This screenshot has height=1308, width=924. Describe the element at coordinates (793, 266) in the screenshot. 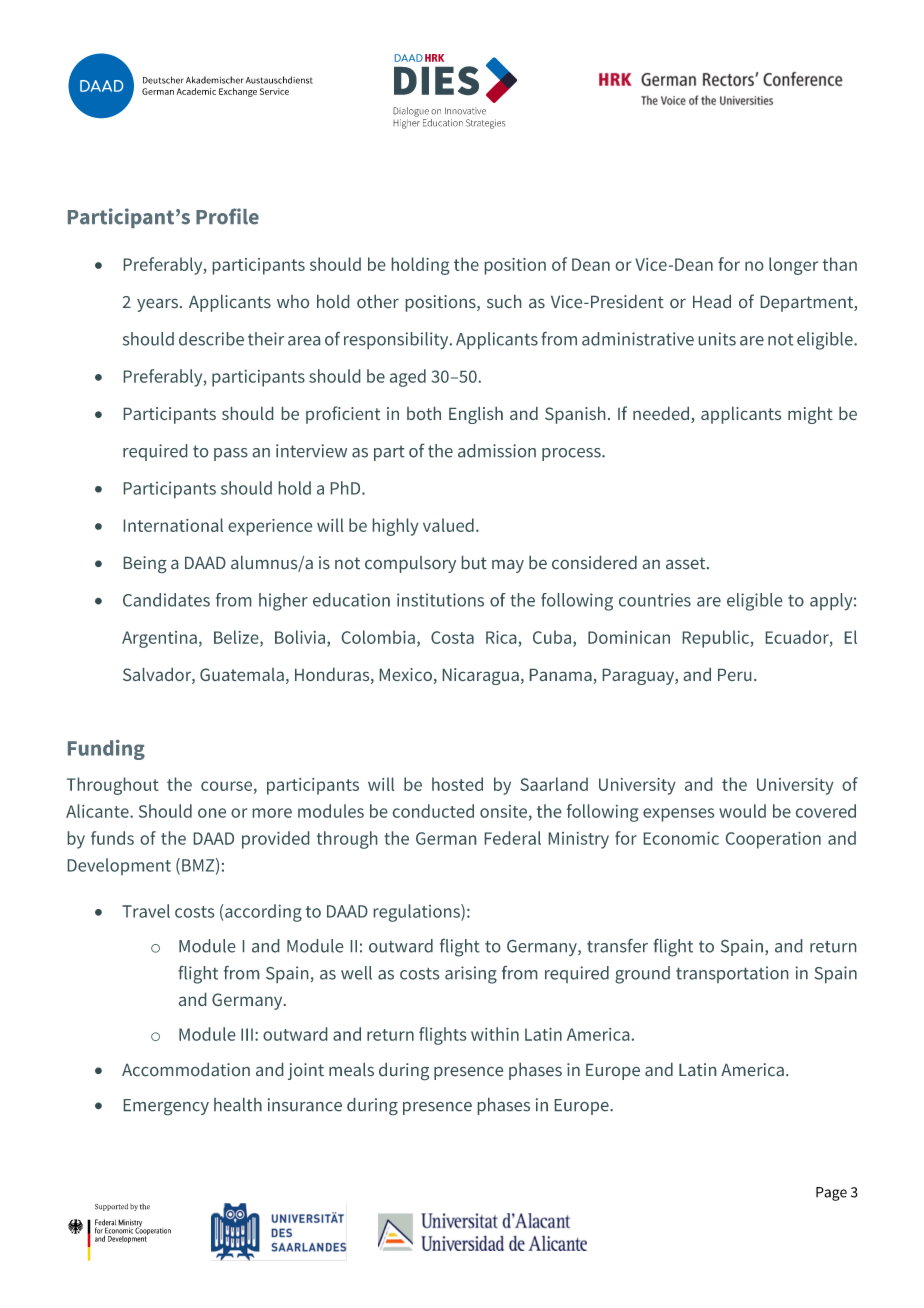

I see `longer` at that location.
